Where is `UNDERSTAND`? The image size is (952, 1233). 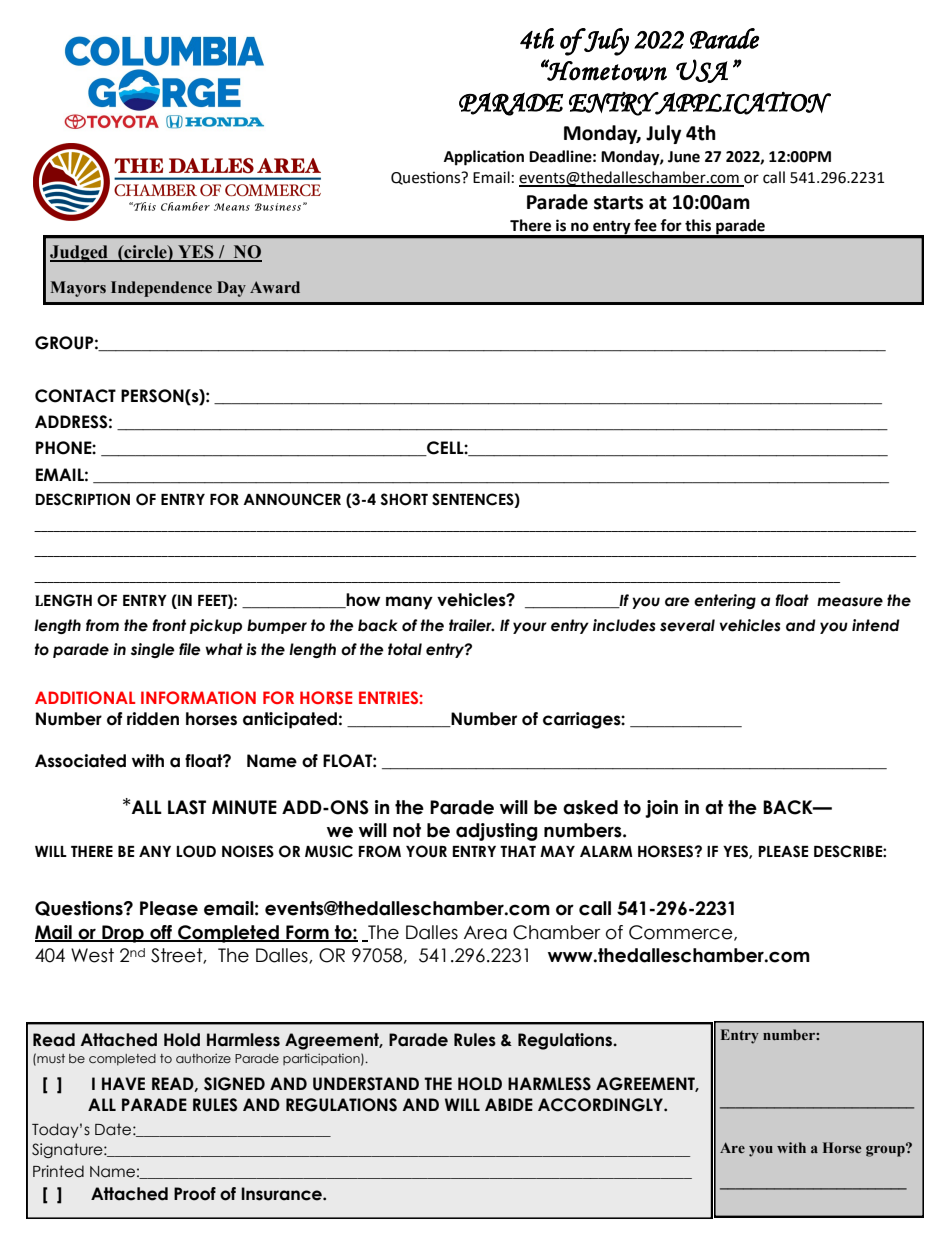 UNDERSTAND is located at coordinates (366, 1084).
